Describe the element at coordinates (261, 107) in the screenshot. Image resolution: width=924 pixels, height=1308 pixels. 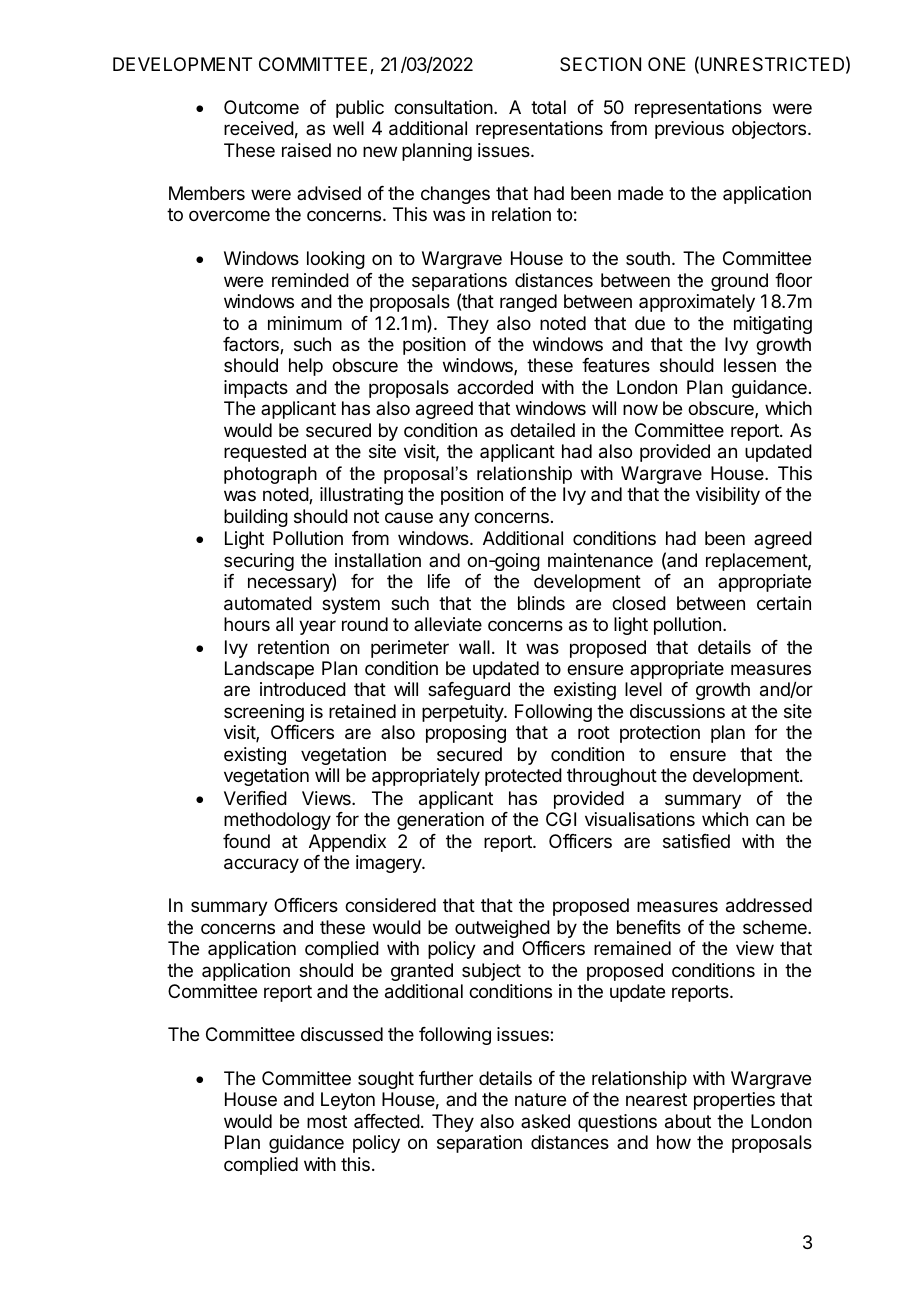
I see `Outcome` at that location.
